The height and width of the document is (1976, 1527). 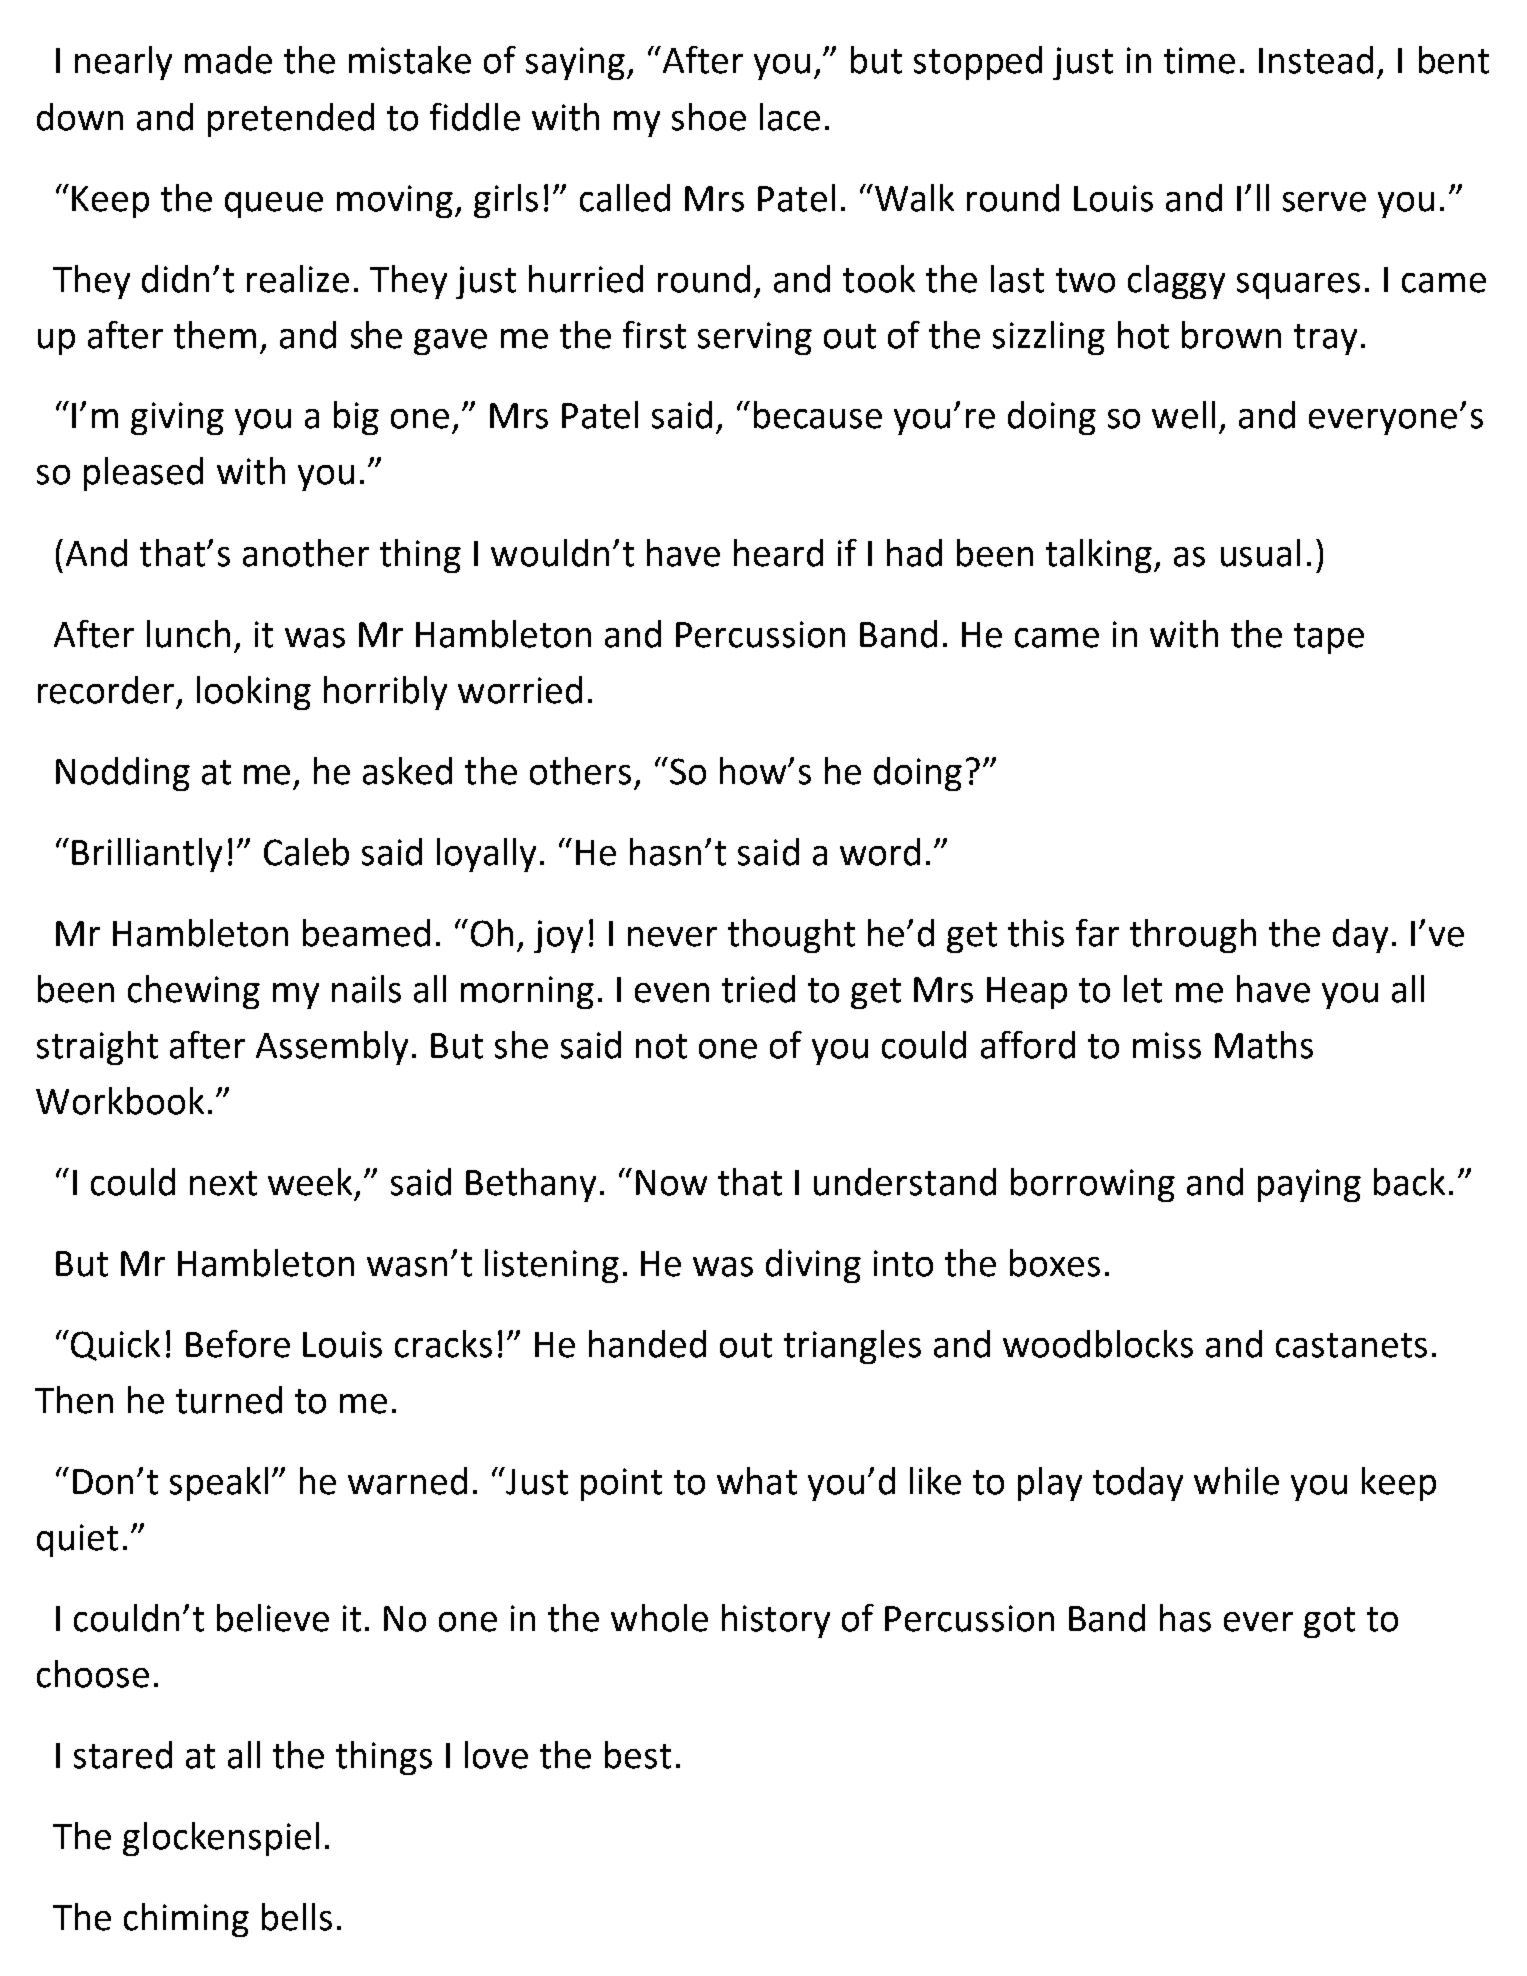 I want to click on pretended, so click(x=291, y=120).
